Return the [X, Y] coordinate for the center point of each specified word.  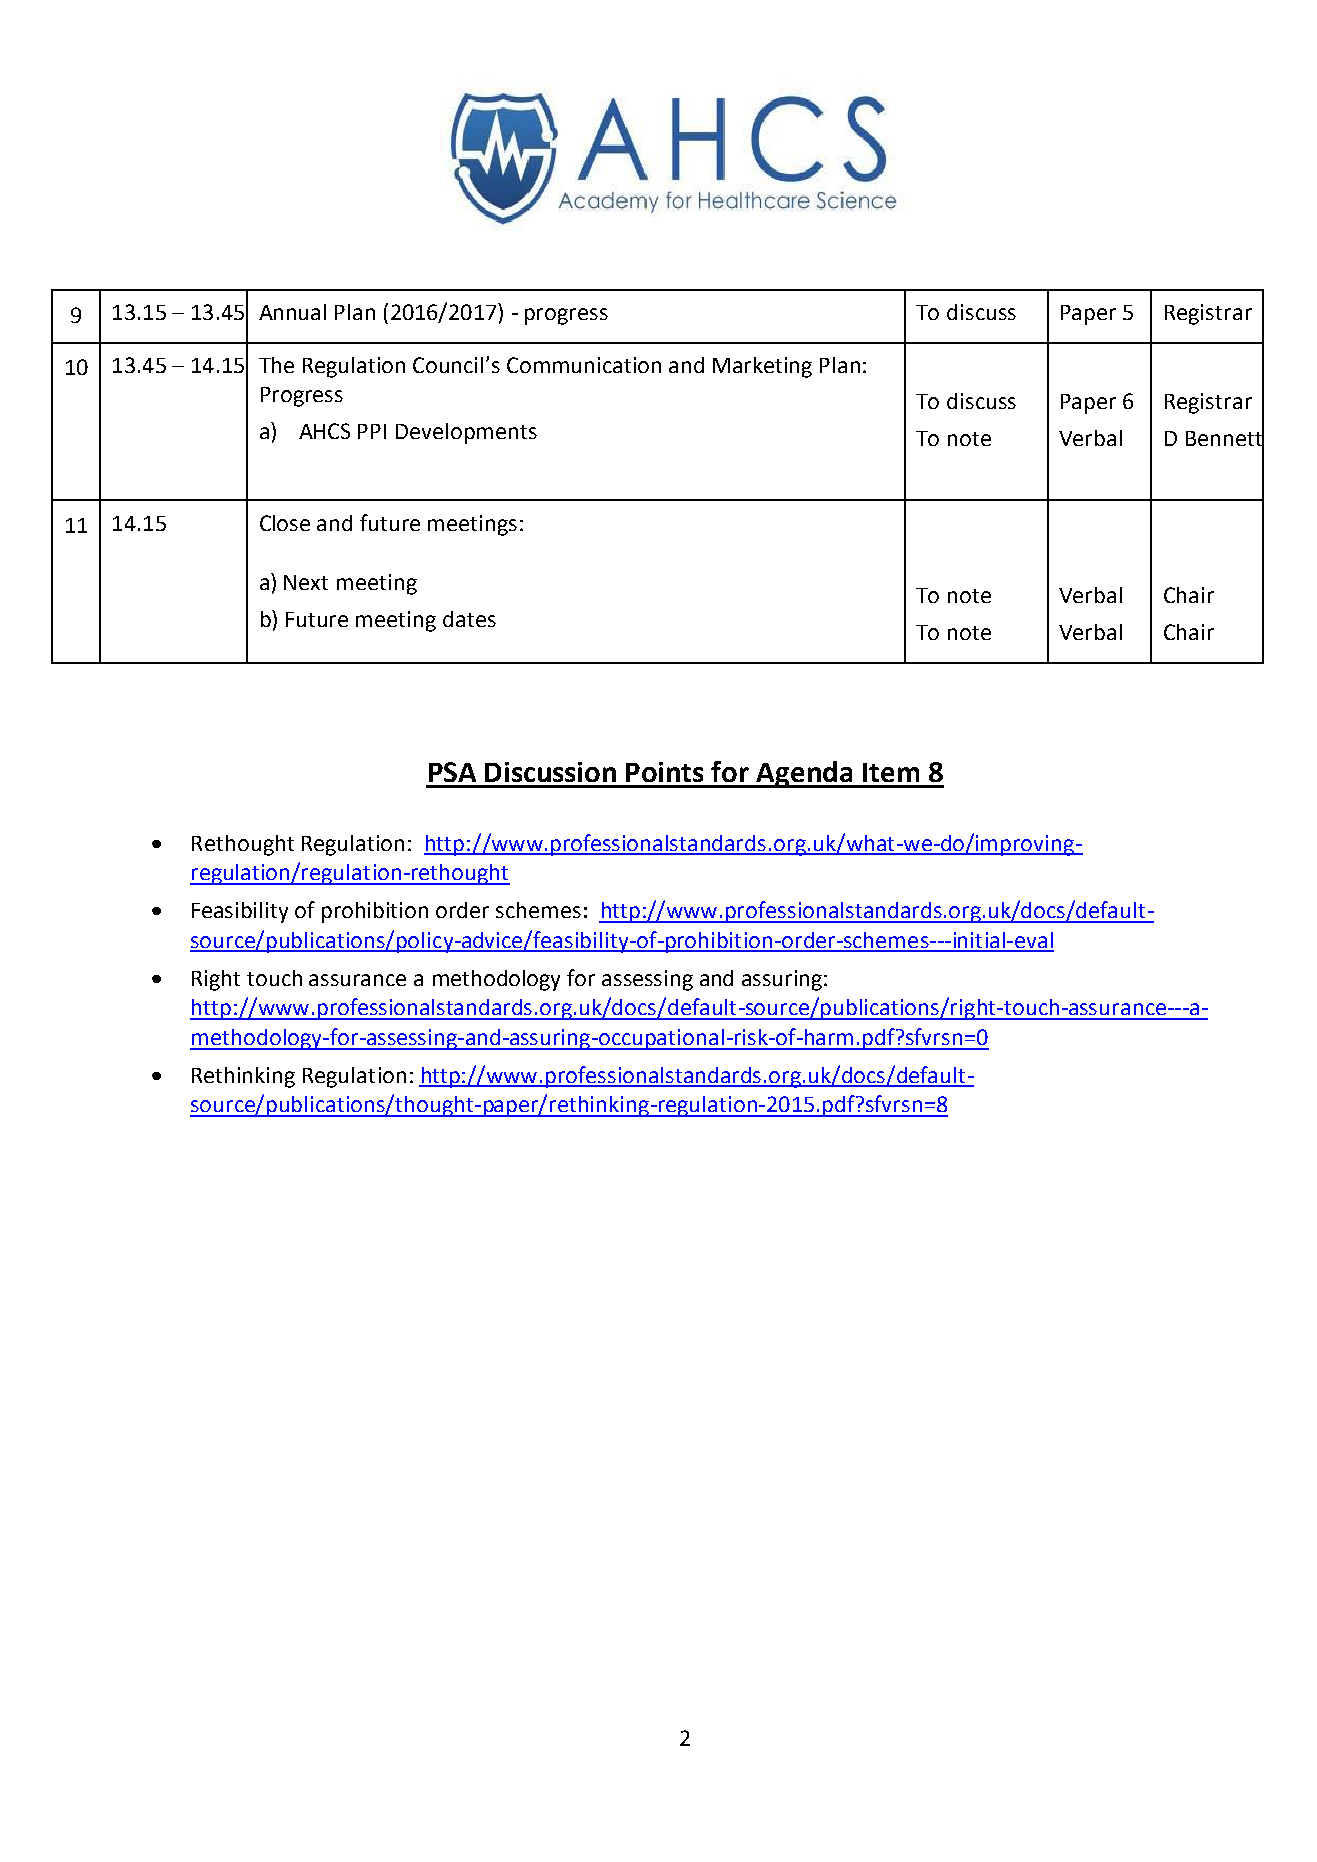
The [276, 365]
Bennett [1225, 438]
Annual [292, 312]
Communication [584, 365]
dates [469, 619]
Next [306, 582]
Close [285, 523]
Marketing [762, 367]
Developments [466, 433]
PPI [372, 431]
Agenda [805, 774]
